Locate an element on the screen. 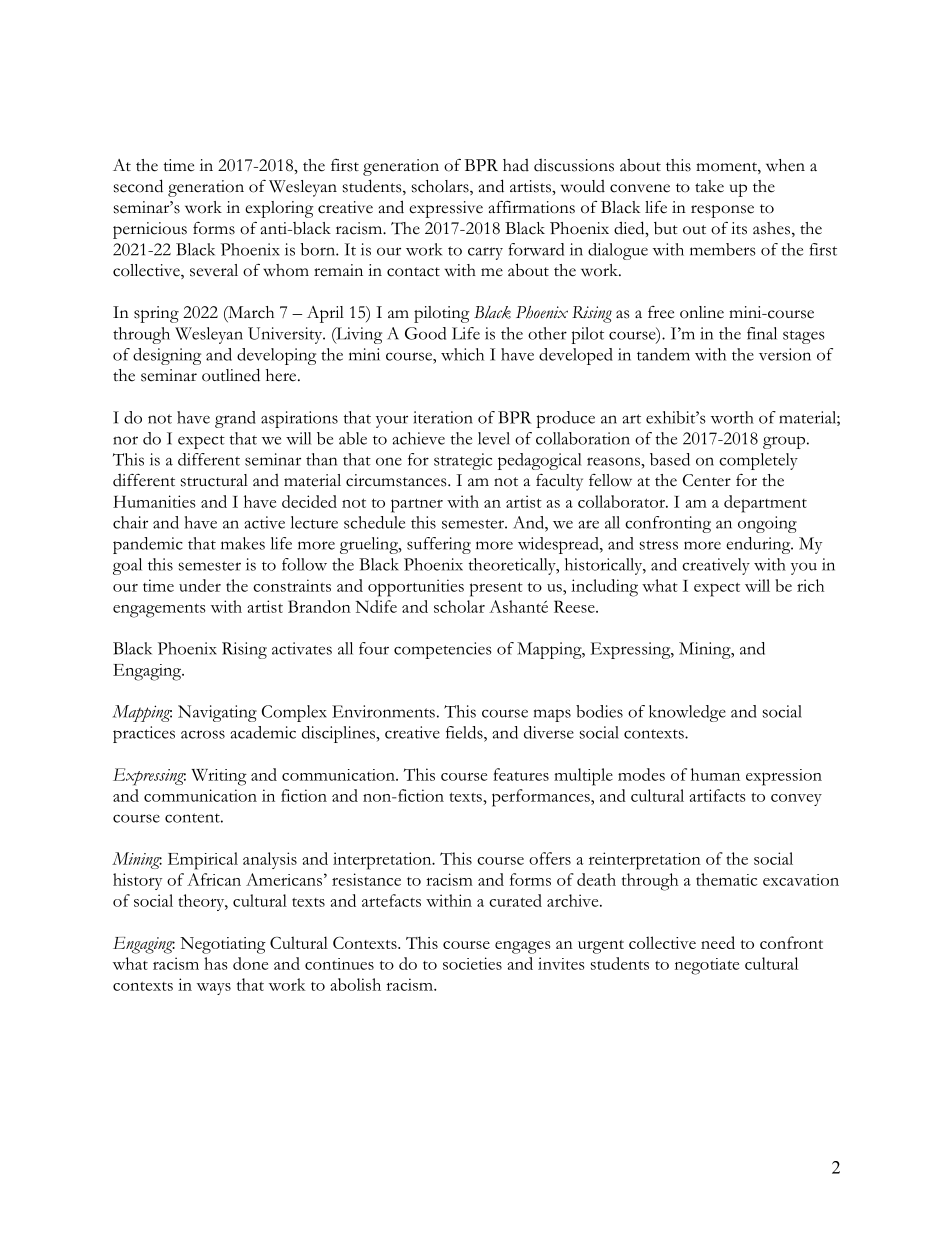 The width and height of the screenshot is (952, 1233). enduring is located at coordinates (759, 545).
